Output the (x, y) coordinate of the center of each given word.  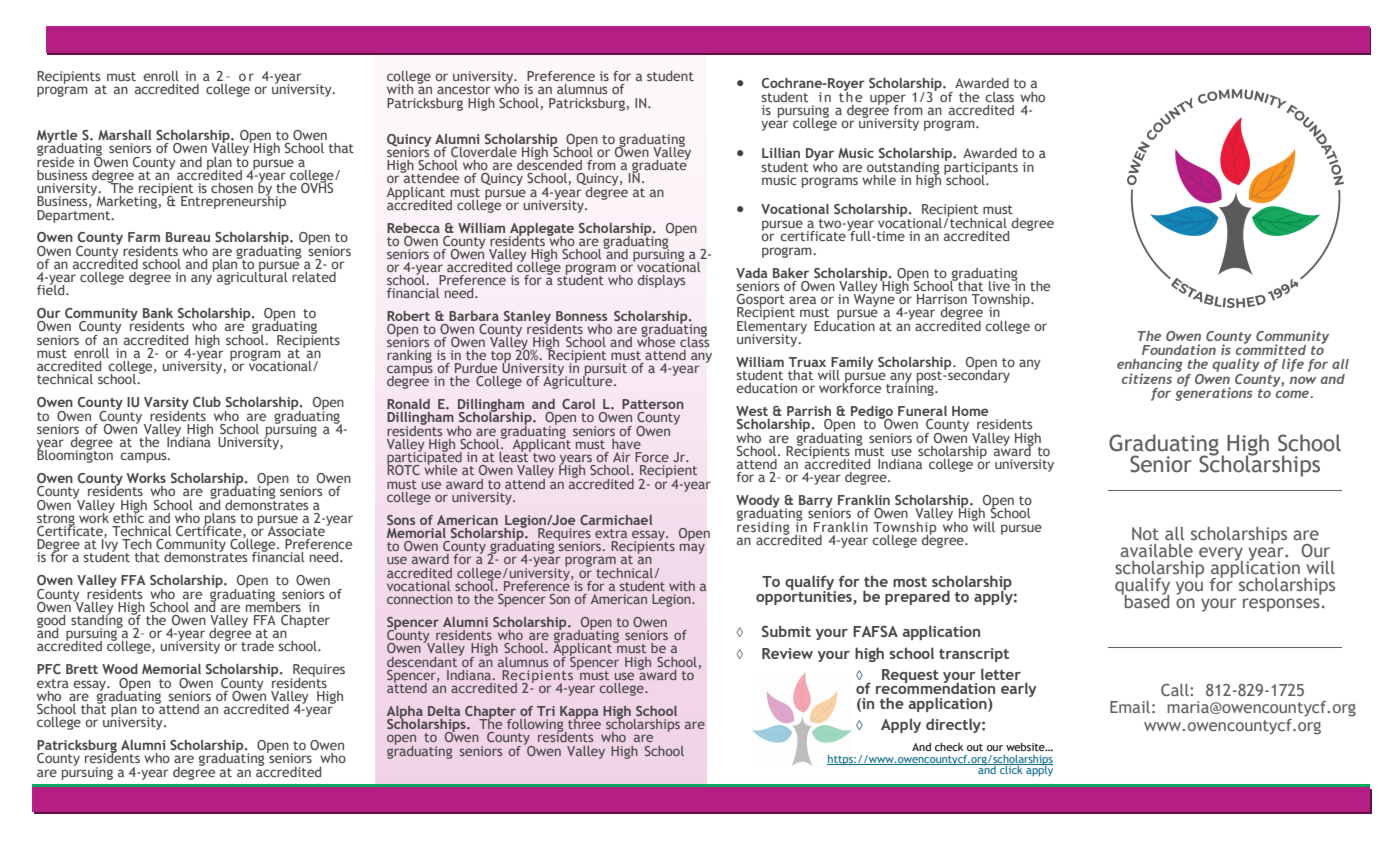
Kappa (579, 713)
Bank (158, 313)
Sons (401, 520)
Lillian (781, 153)
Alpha (405, 713)
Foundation (1179, 349)
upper (888, 100)
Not (1145, 533)
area (802, 300)
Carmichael (616, 520)
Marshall (124, 135)
